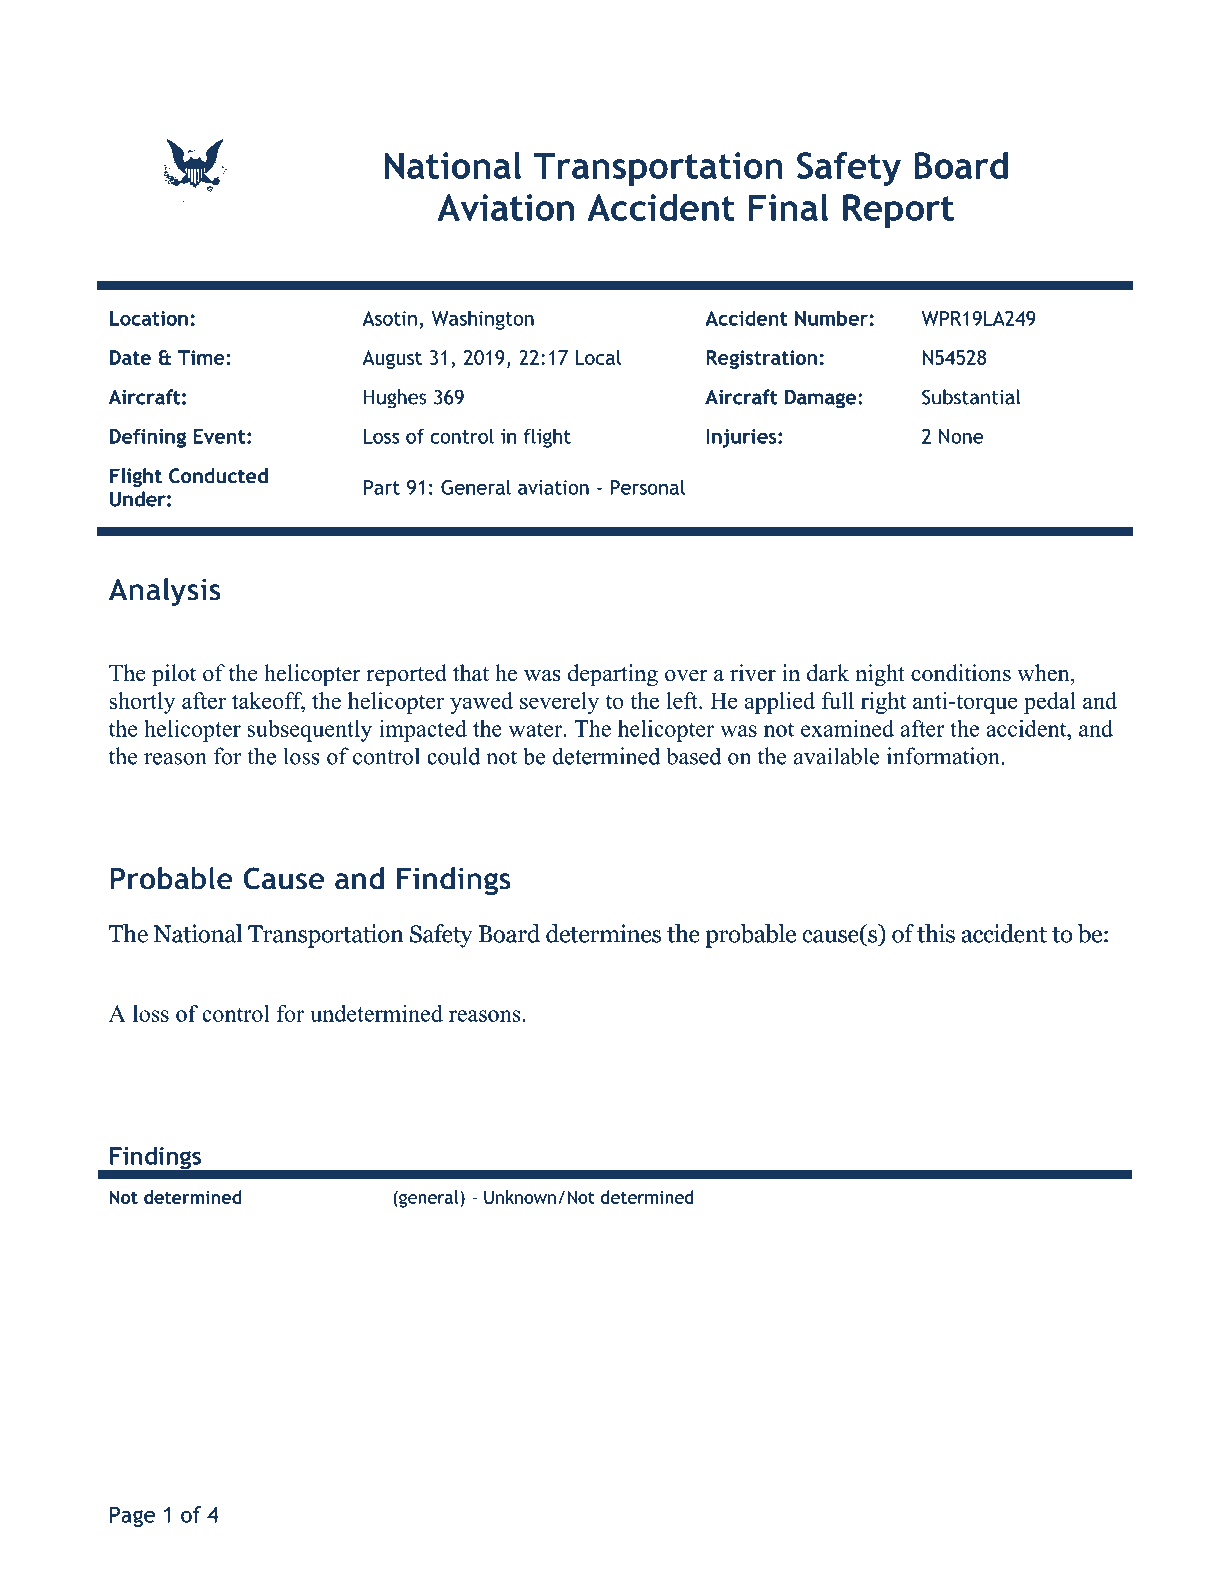 Image resolution: width=1230 pixels, height=1591 pixels. I want to click on Personal, so click(647, 487).
